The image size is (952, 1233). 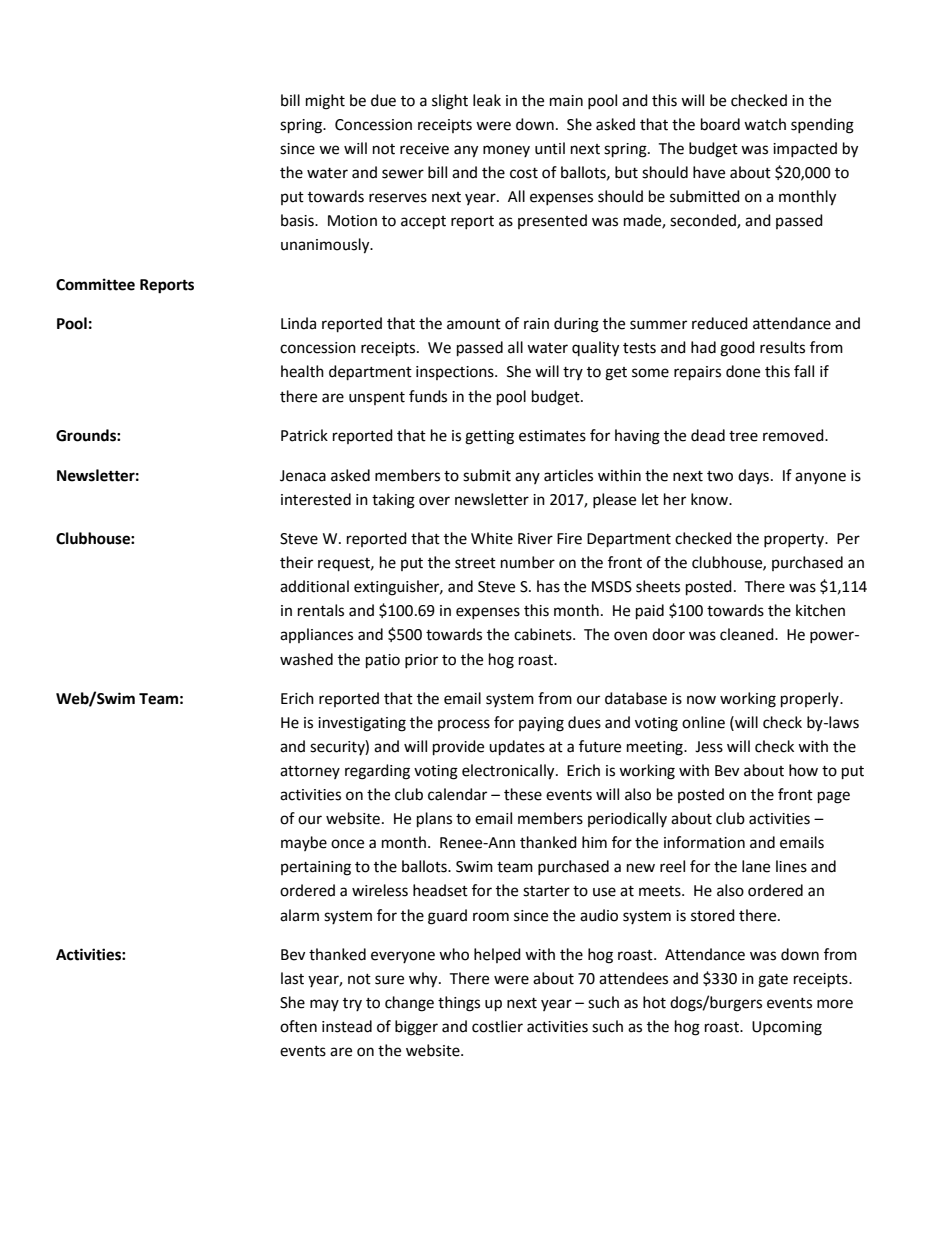 What do you see at coordinates (765, 124) in the screenshot?
I see `watch` at bounding box center [765, 124].
